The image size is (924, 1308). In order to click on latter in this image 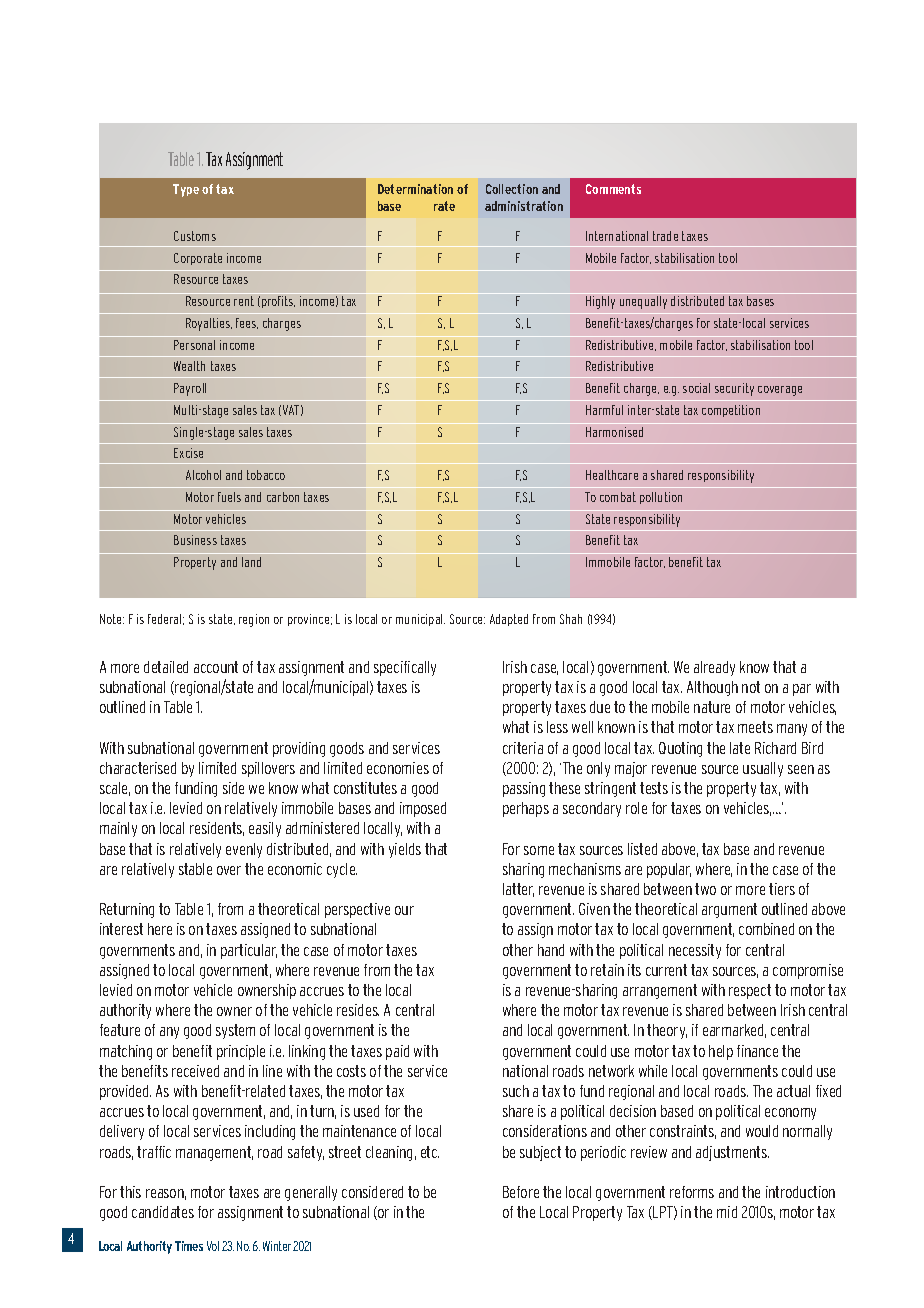, I will do `click(518, 890)`.
